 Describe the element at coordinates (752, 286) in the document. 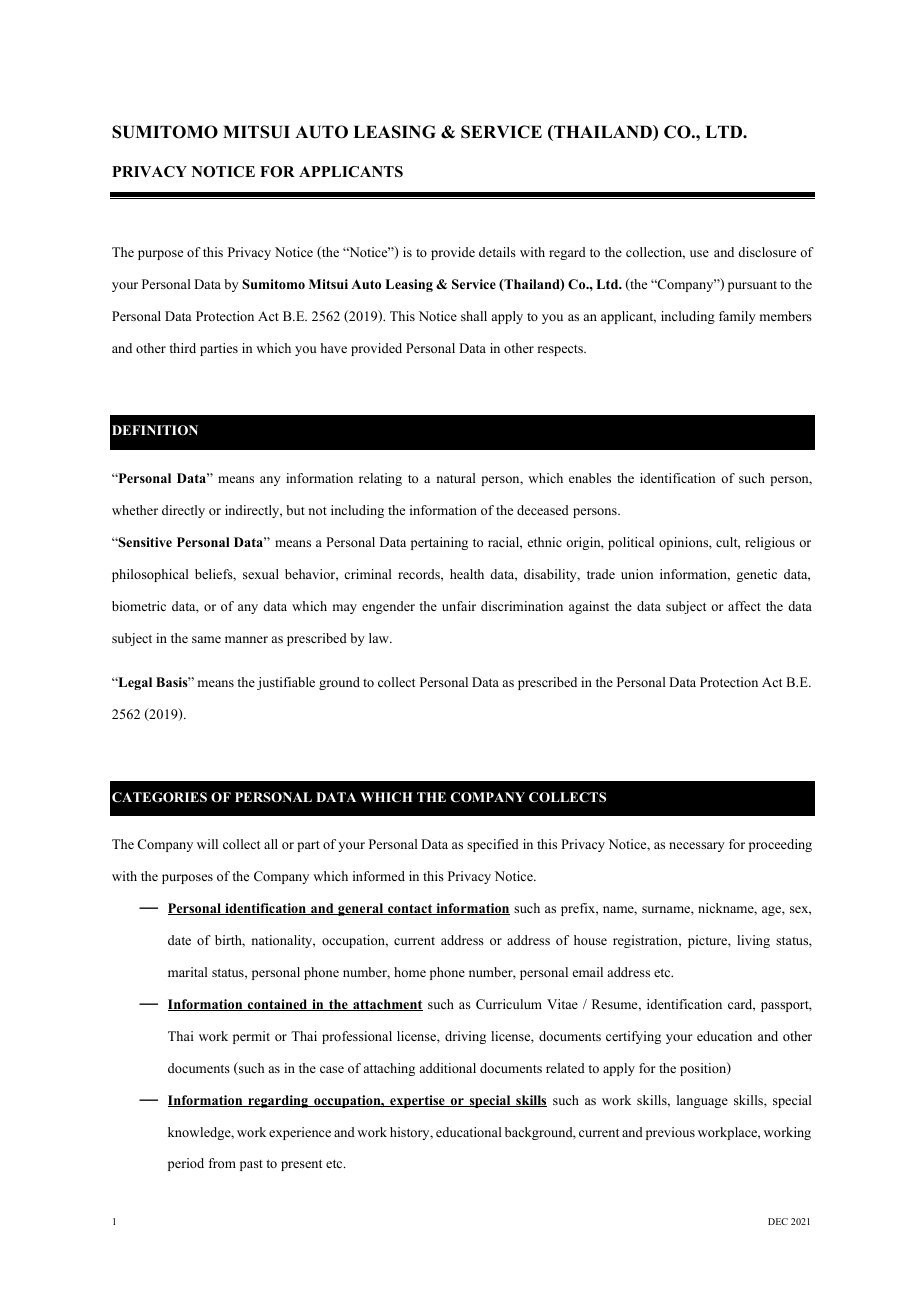

I see `pursuant` at that location.
